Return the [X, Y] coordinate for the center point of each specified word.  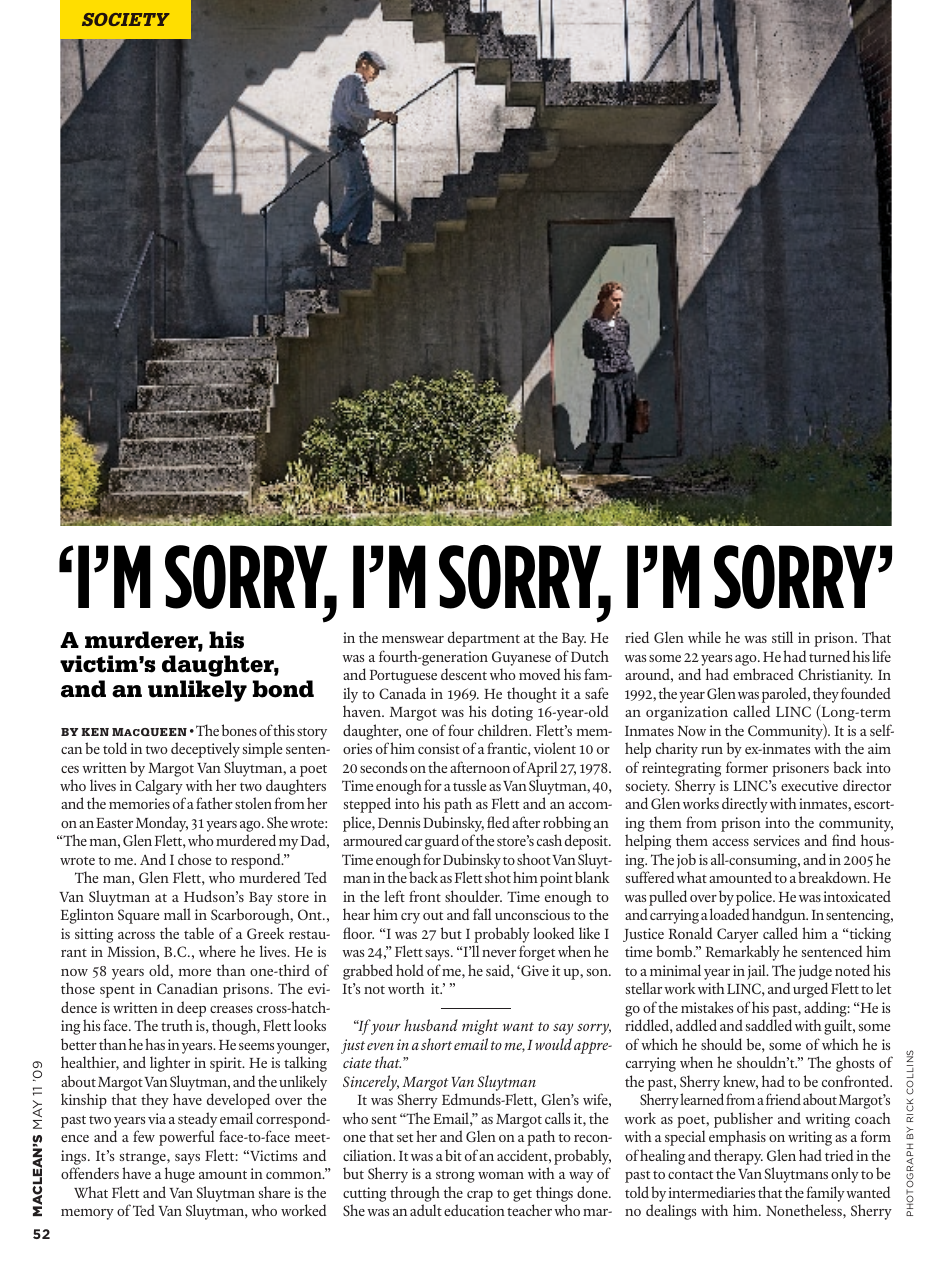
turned [829, 656]
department [484, 639]
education [474, 1210]
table [199, 933]
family [826, 1194]
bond [283, 689]
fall [482, 914]
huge [180, 1175]
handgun [780, 916]
